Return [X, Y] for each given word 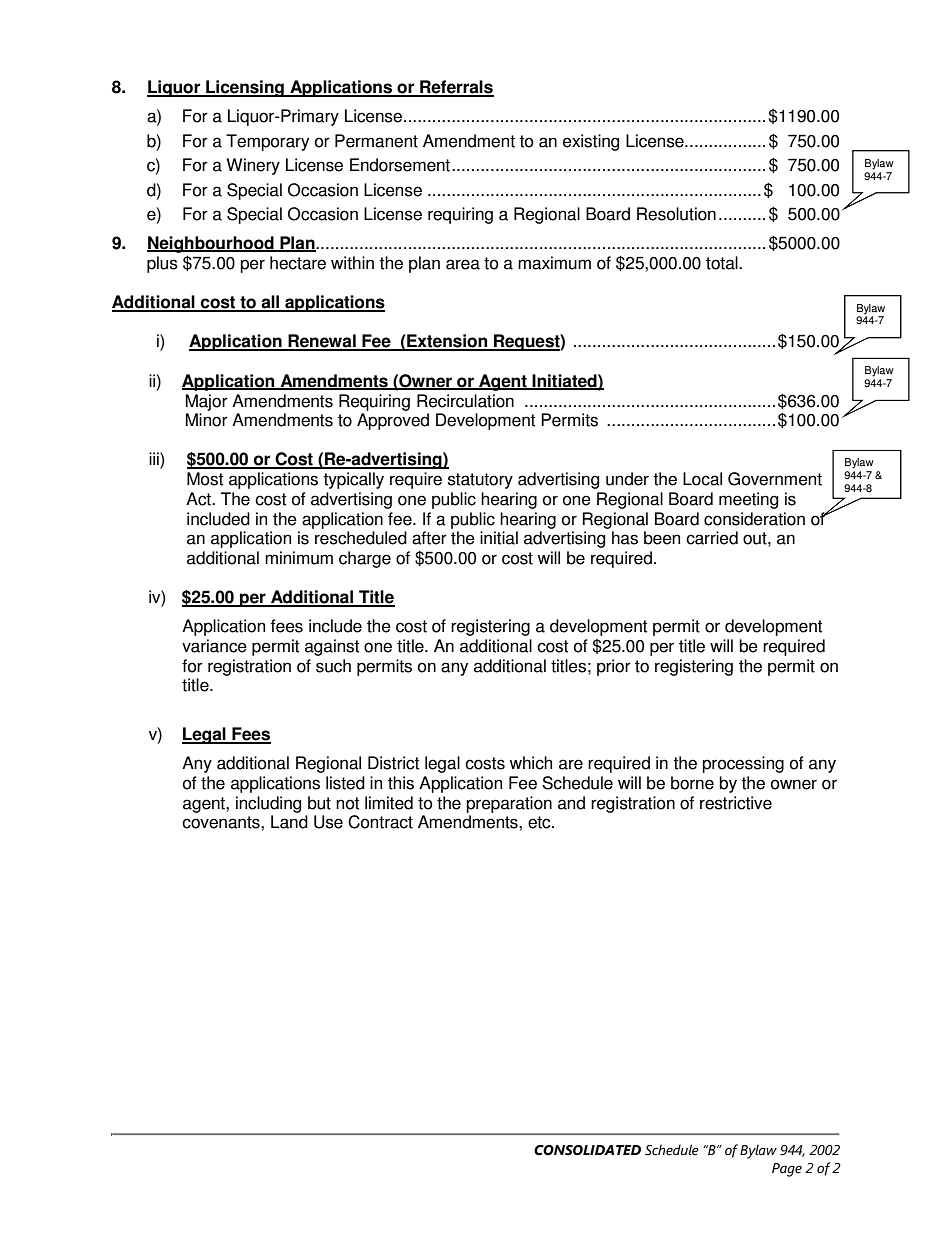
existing [591, 142]
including [268, 804]
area [463, 264]
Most [205, 479]
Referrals [456, 88]
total [723, 263]
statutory [480, 481]
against [332, 647]
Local [702, 479]
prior [614, 667]
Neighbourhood [211, 244]
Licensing [245, 88]
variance [214, 646]
